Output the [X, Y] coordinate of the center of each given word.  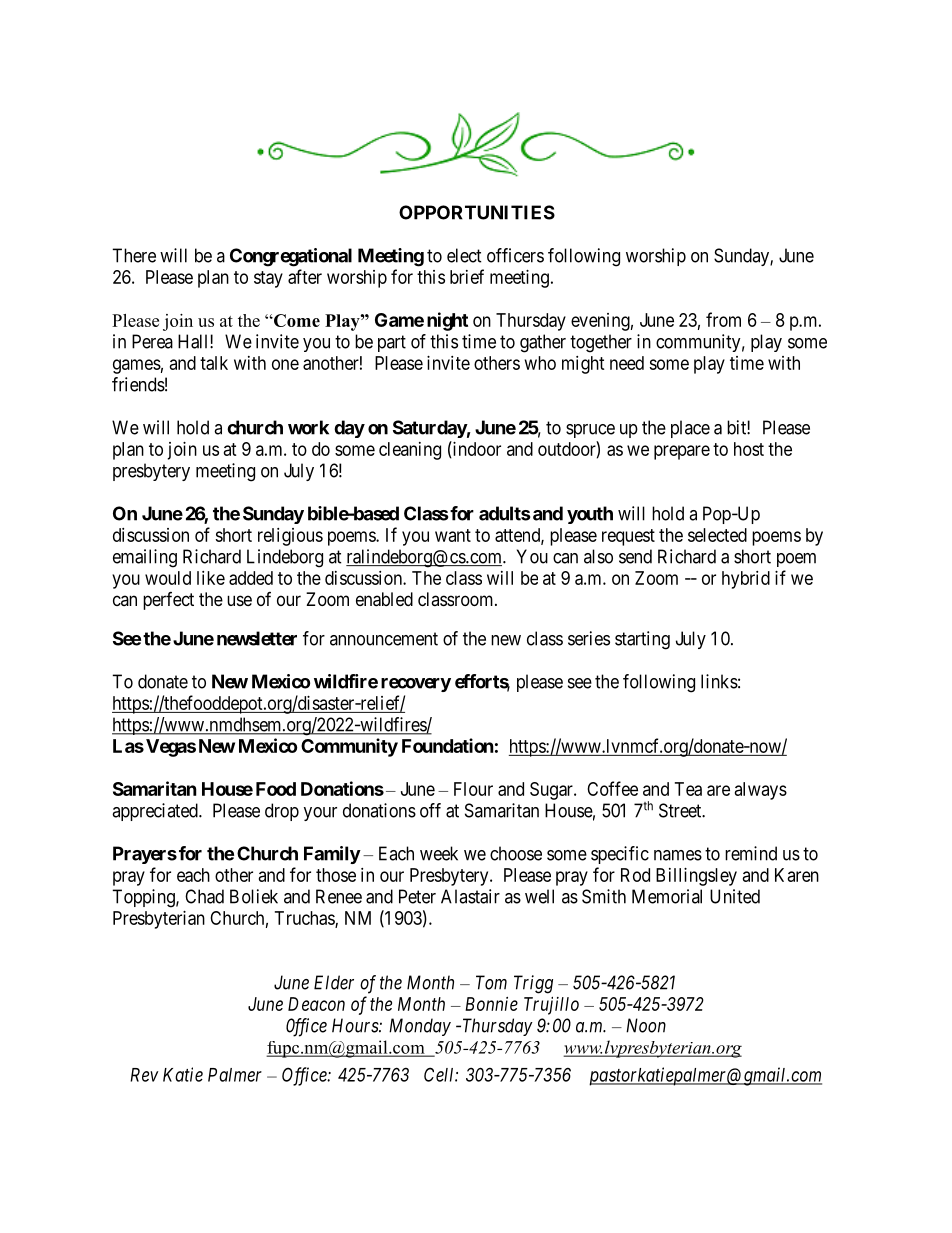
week [439, 853]
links [719, 681]
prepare [682, 452]
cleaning [410, 451]
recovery [416, 685]
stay [268, 279]
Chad [204, 896]
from [723, 319]
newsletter [257, 638]
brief [467, 276]
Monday [420, 1027]
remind [751, 853]
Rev [144, 1075]
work [308, 427]
